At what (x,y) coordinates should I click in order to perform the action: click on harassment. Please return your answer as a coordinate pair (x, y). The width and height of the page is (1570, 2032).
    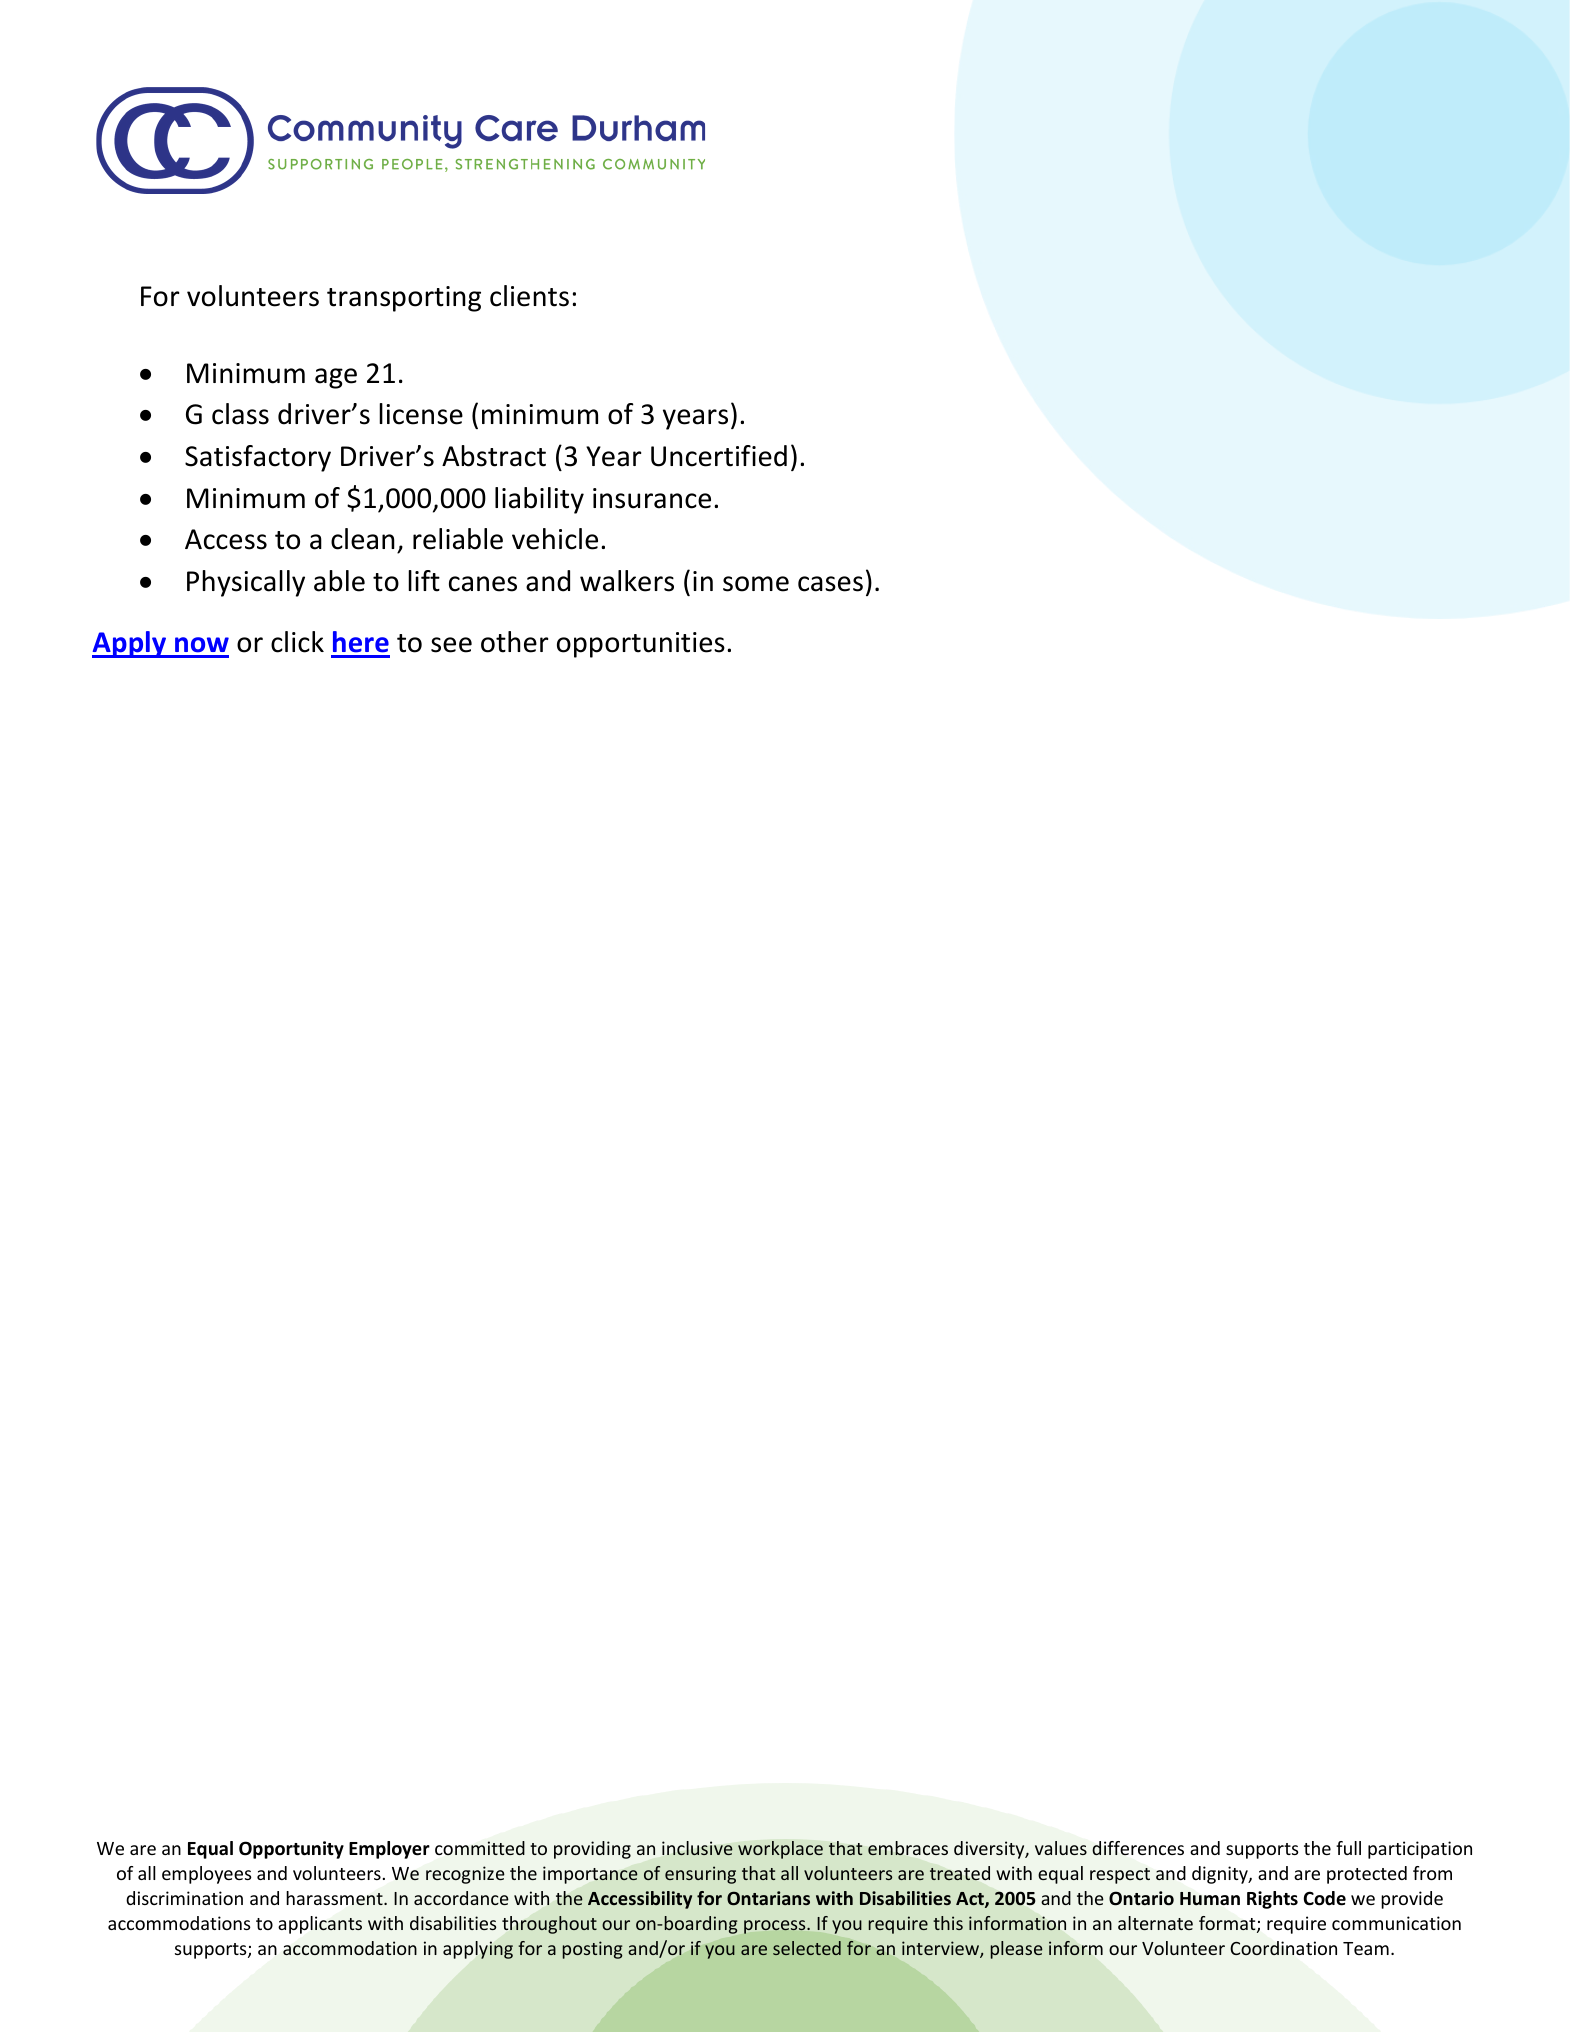
    Looking at the image, I should click on (335, 1898).
